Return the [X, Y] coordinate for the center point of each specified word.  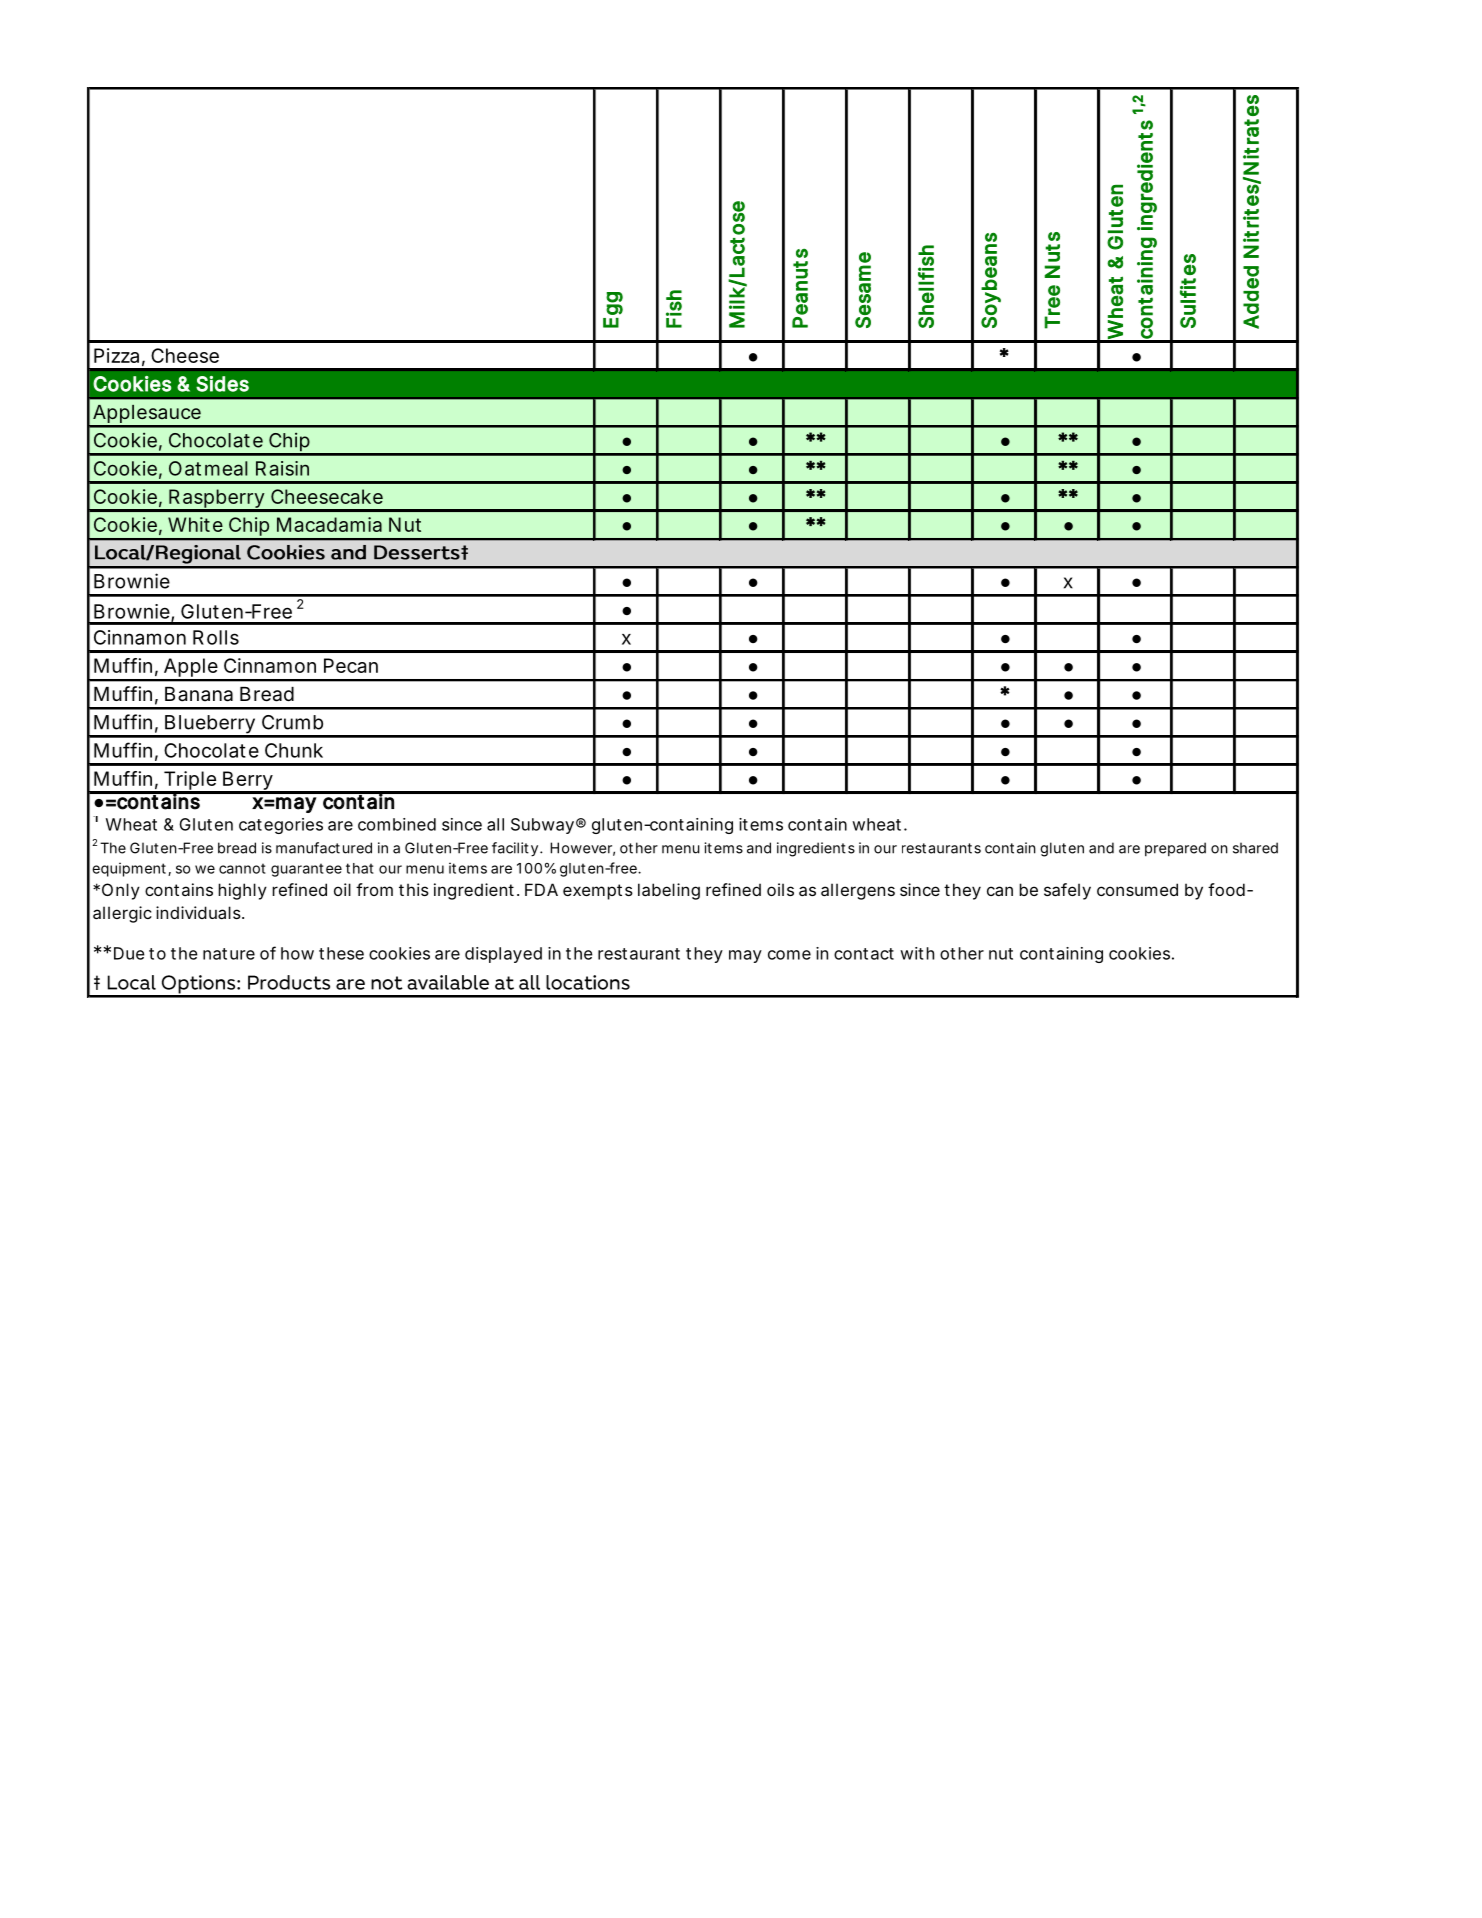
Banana [199, 694]
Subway [542, 826]
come [789, 955]
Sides [222, 384]
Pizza [116, 355]
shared [1255, 848]
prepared [1175, 849]
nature [229, 954]
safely [1067, 891]
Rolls [216, 637]
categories [281, 826]
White [195, 524]
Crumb [292, 722]
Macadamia [329, 524]
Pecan [351, 665]
